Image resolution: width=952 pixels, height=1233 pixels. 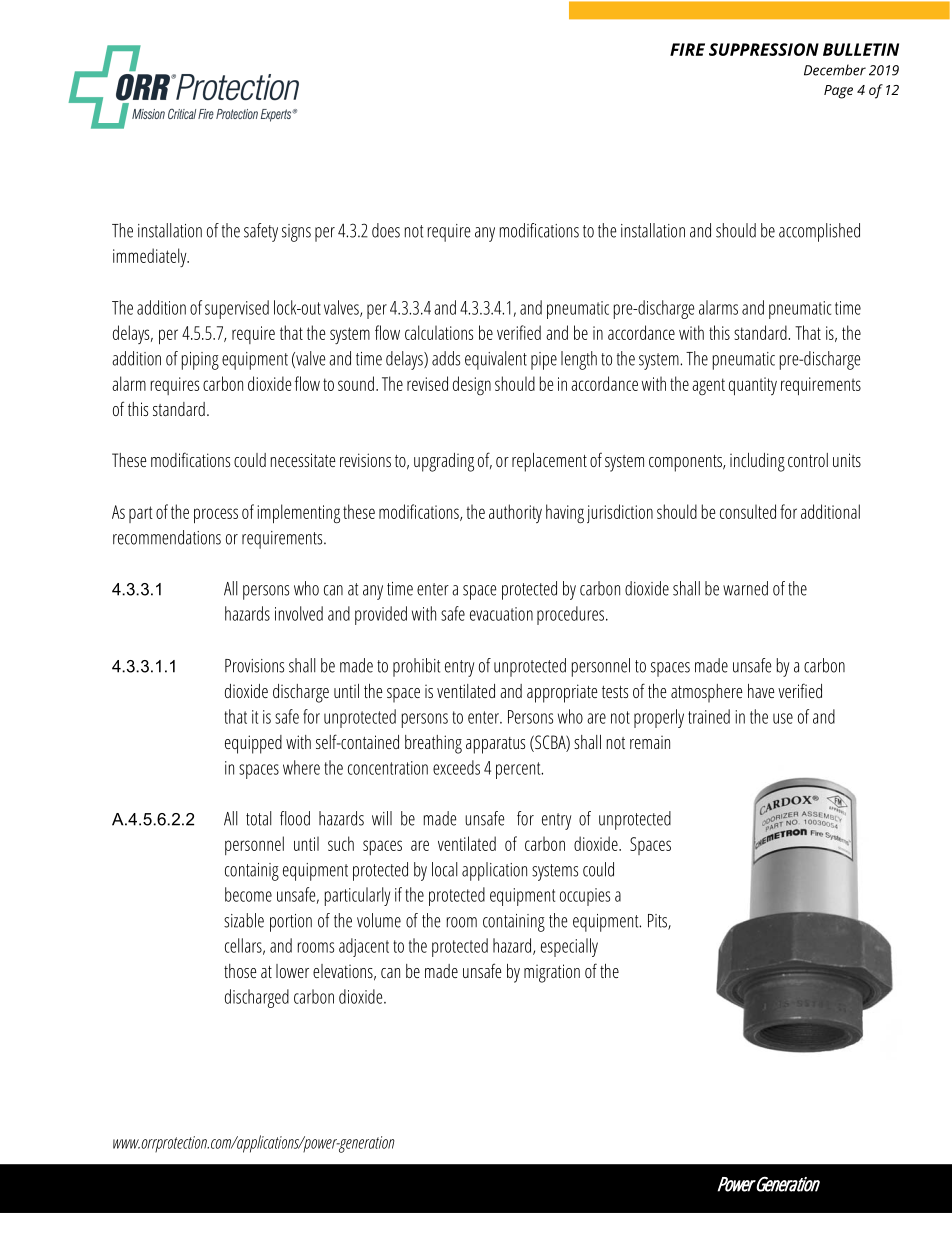 I want to click on consulted, so click(x=748, y=511).
